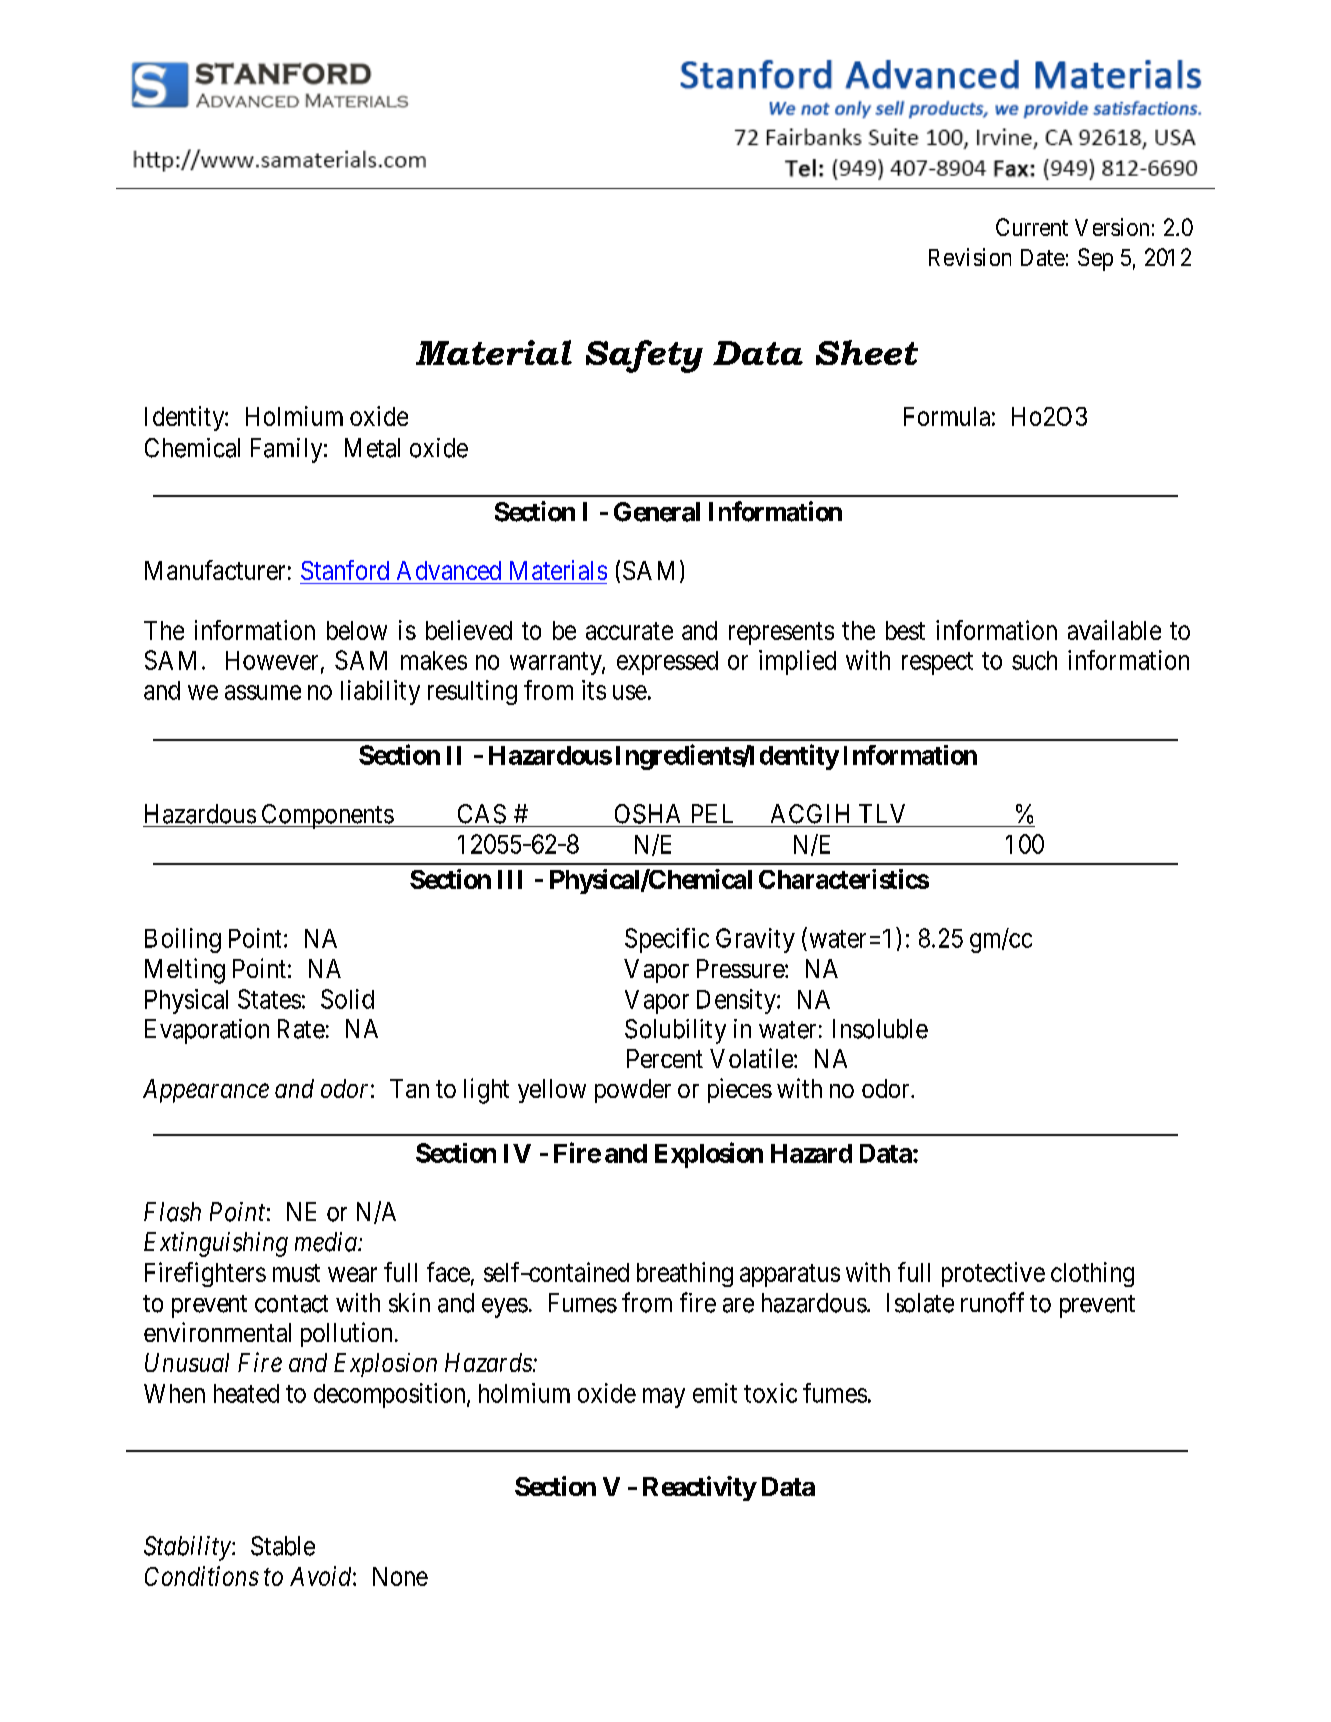 The image size is (1331, 1722). Describe the element at coordinates (644, 356) in the screenshot. I see `Safety` at that location.
